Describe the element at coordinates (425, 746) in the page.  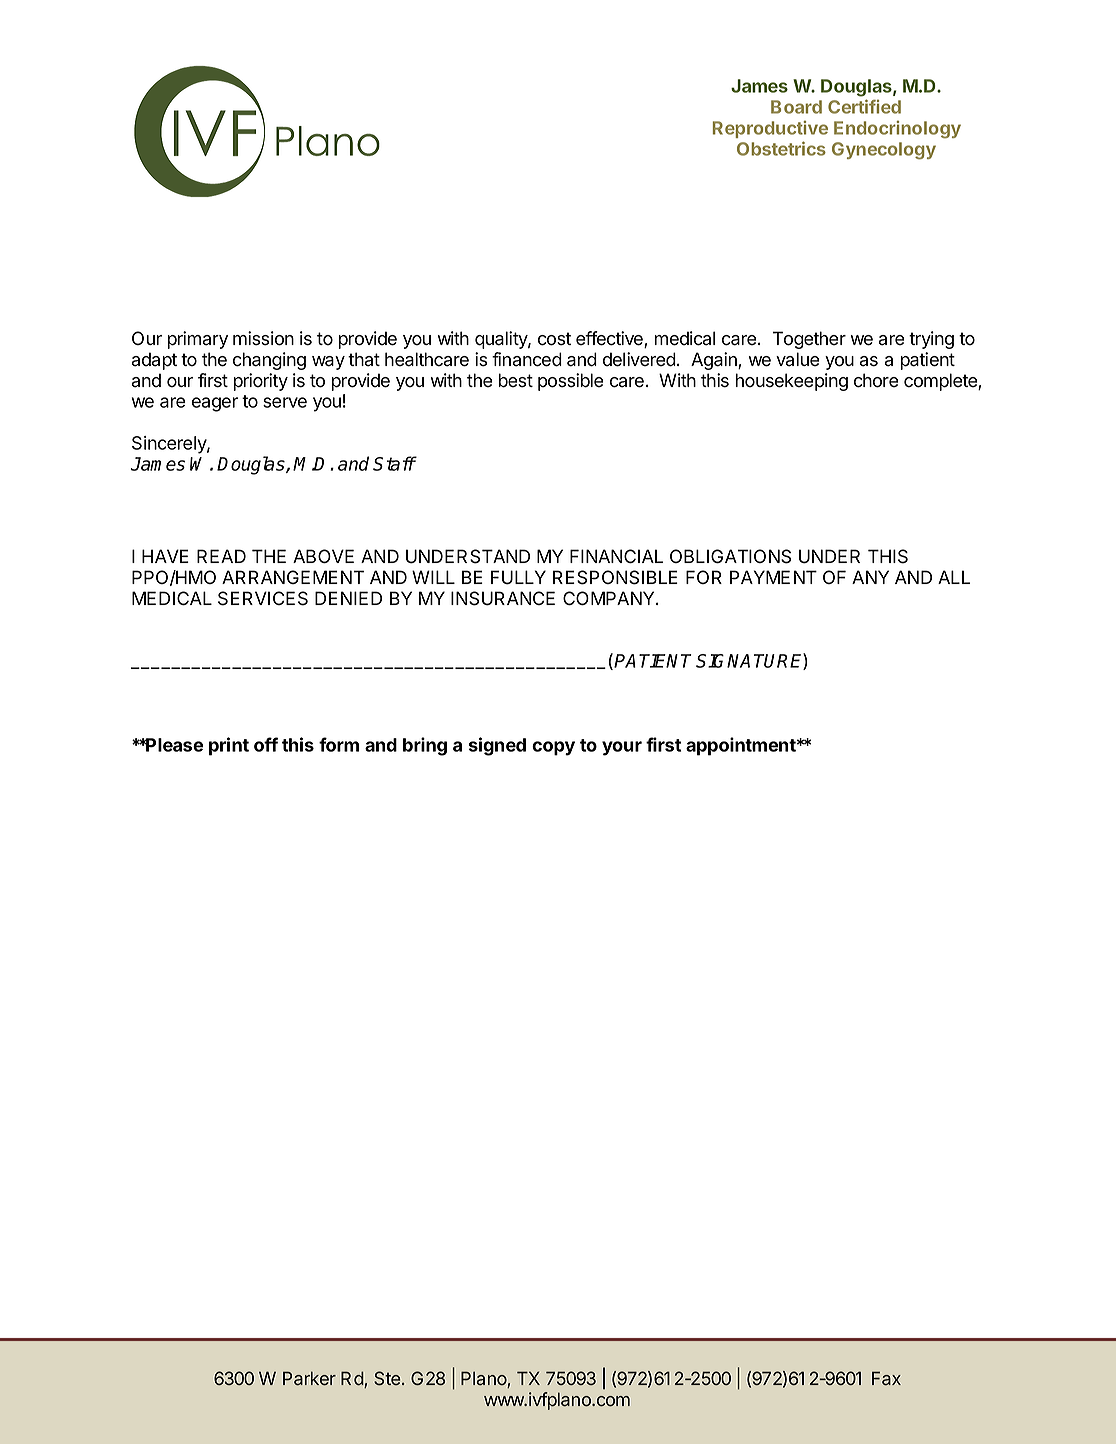
I see `bring` at that location.
